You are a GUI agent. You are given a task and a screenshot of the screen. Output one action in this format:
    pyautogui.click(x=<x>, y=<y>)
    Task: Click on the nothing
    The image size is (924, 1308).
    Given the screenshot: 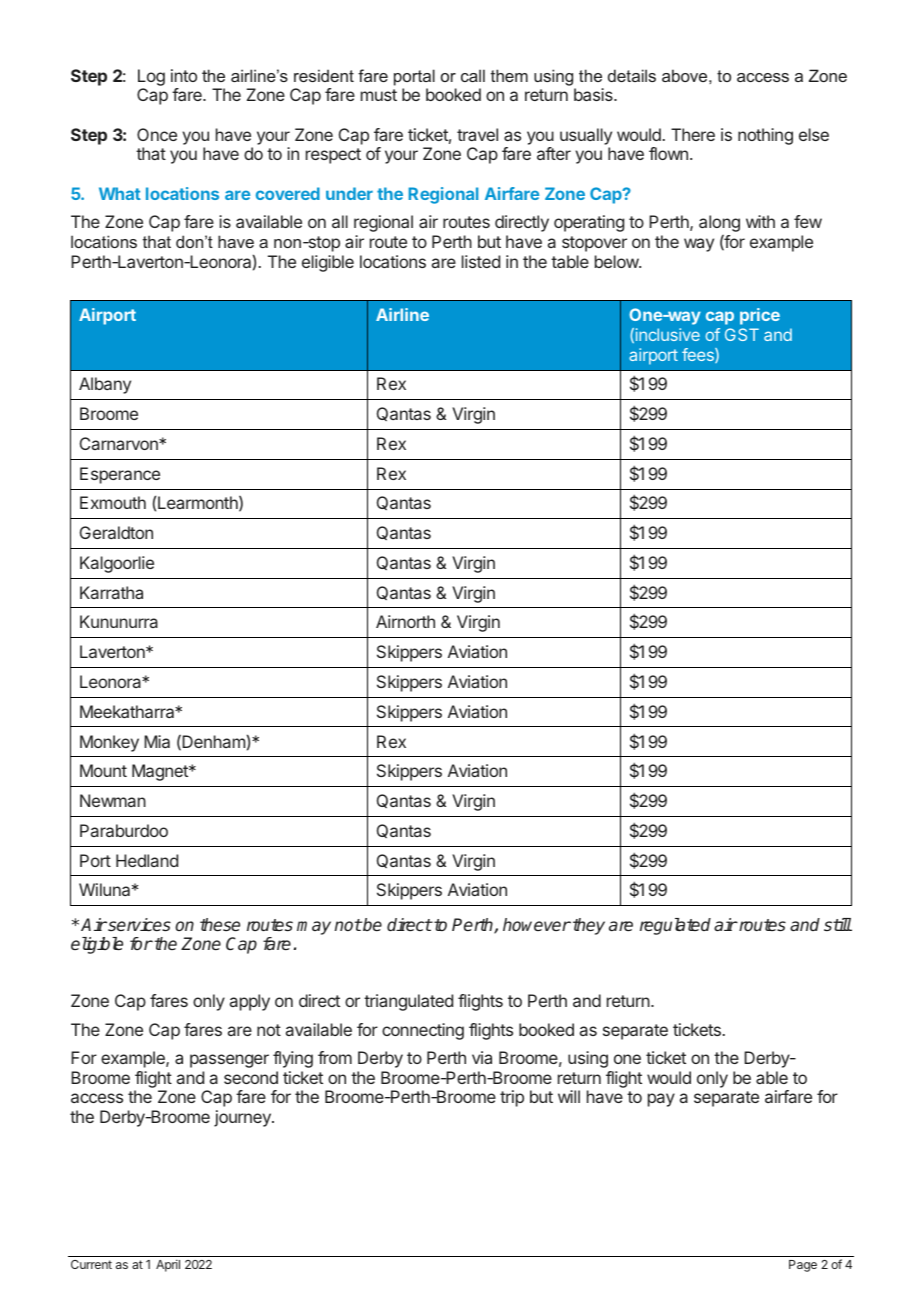 What is the action you would take?
    pyautogui.click(x=765, y=136)
